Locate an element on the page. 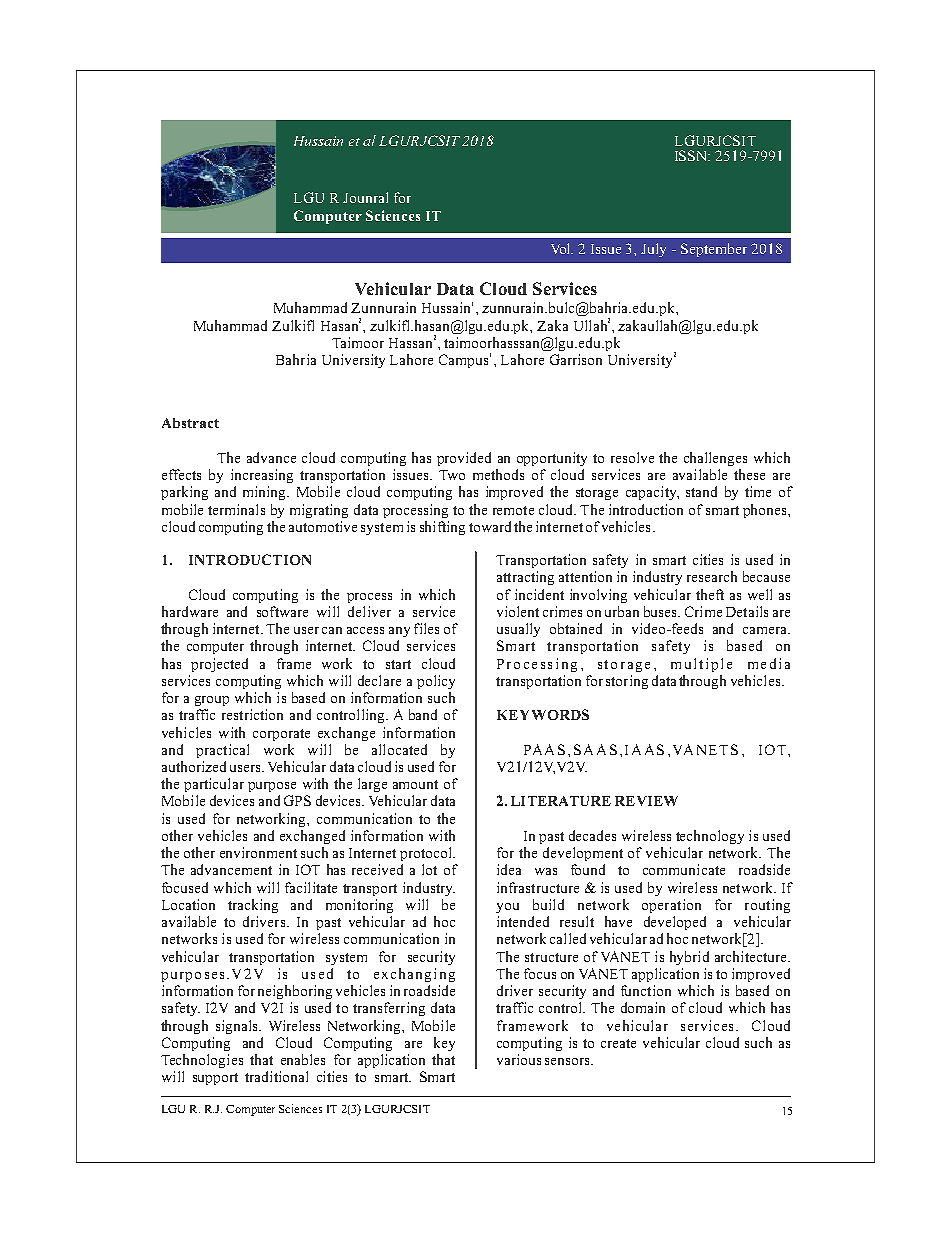 This page has height=1233, width=952. July is located at coordinates (653, 250).
